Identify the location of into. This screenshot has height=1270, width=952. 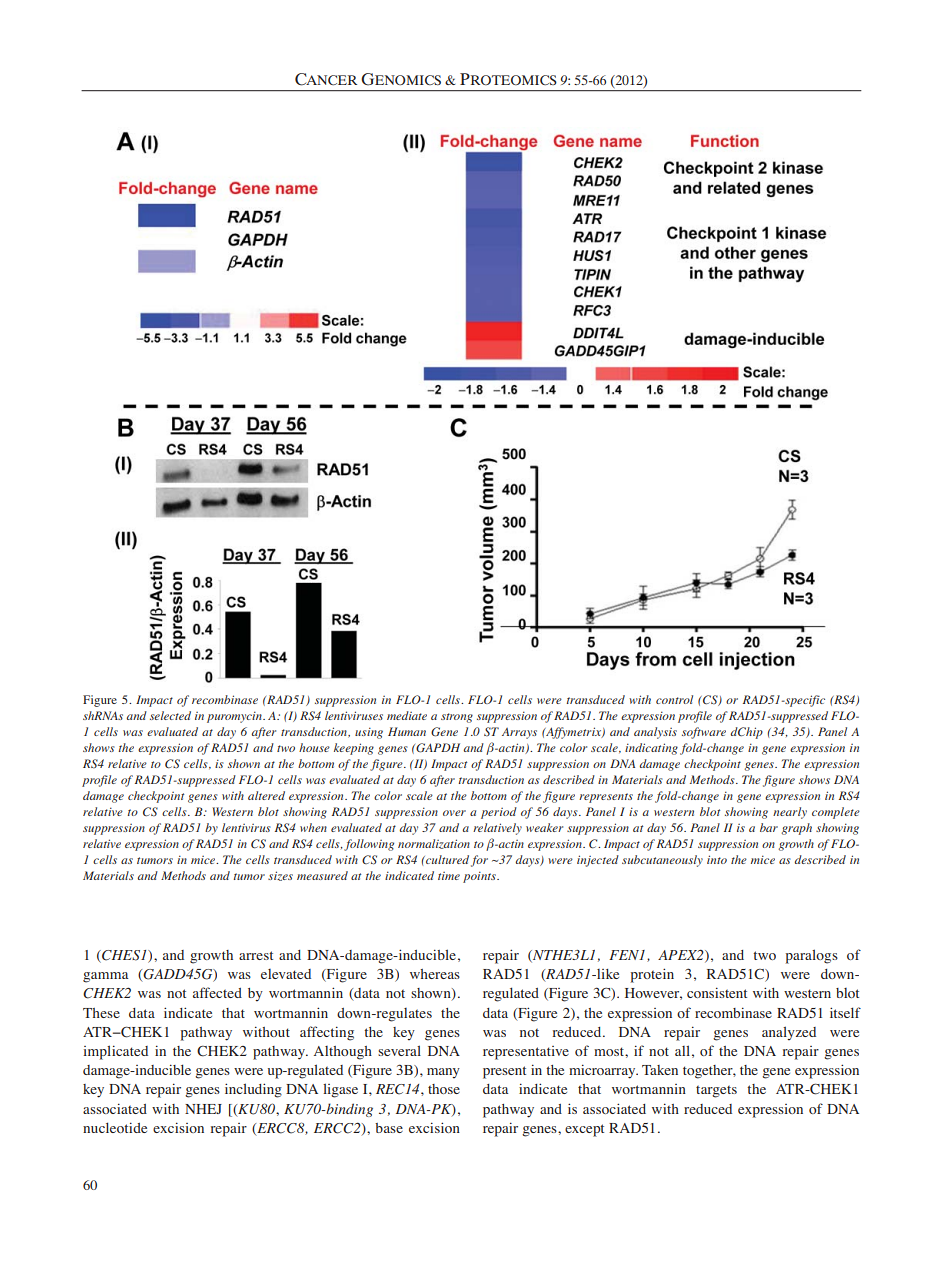
(717, 859).
